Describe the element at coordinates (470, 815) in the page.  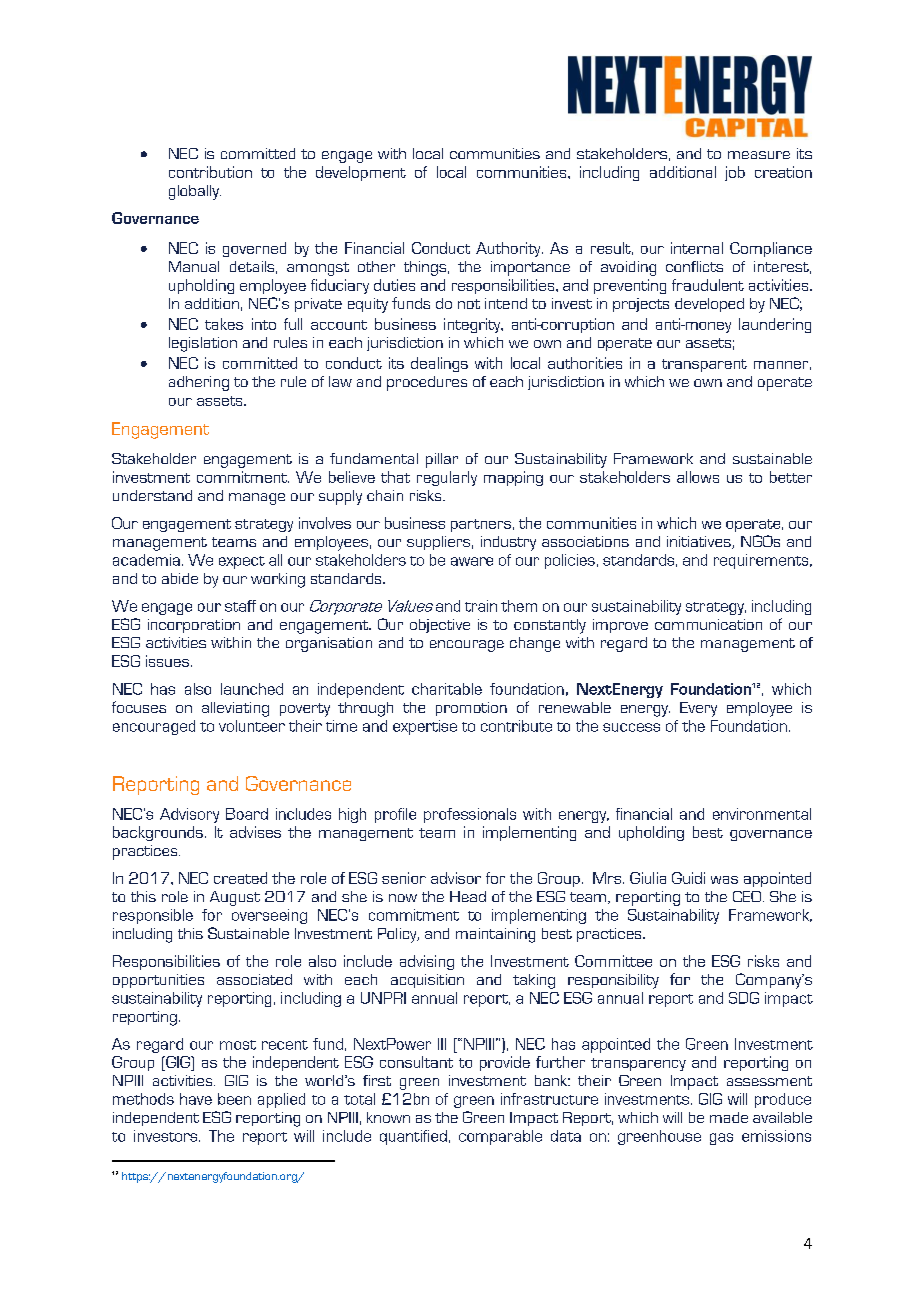
I see `professionals` at that location.
